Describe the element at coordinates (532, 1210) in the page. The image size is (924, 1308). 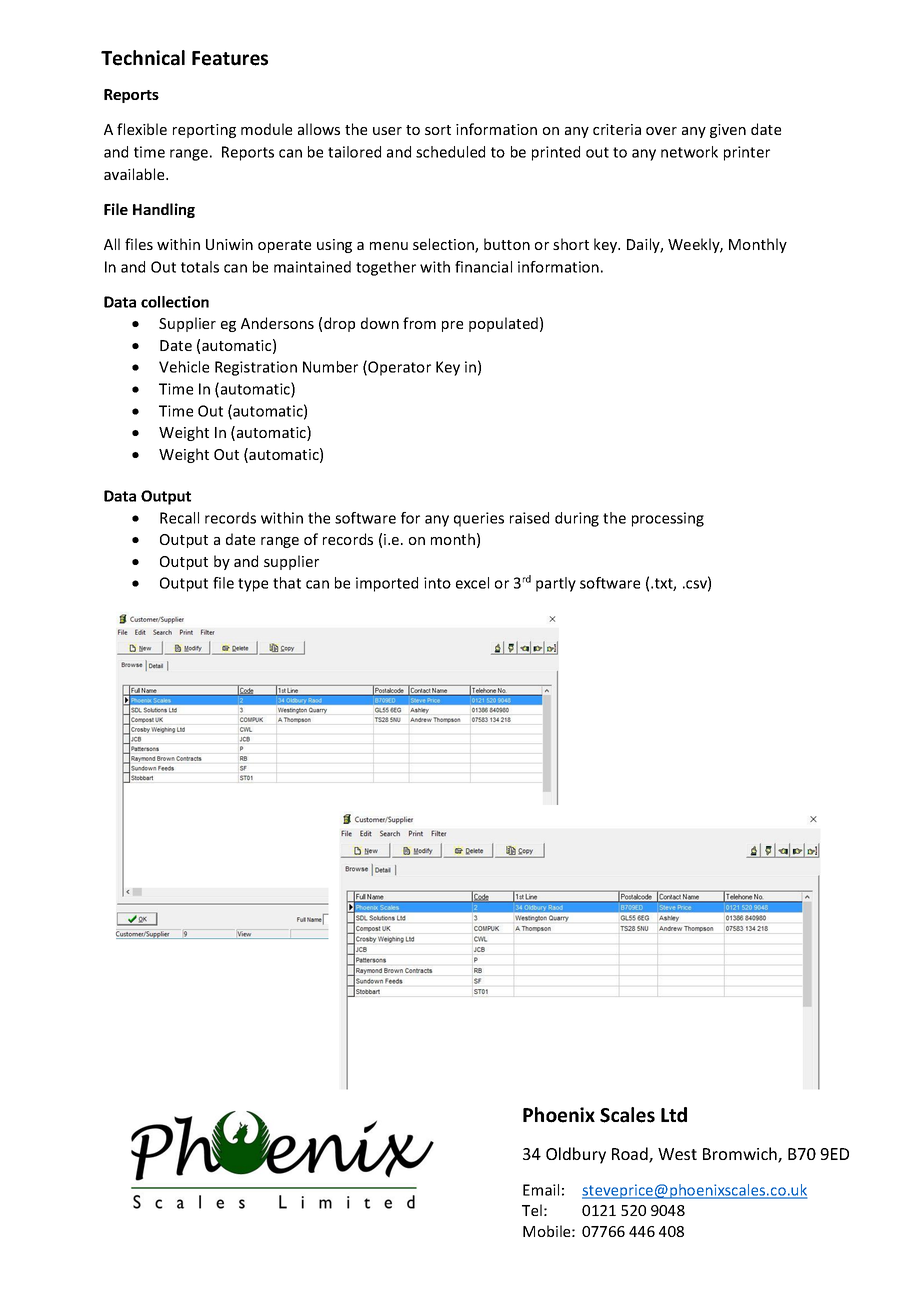
I see `Tel` at that location.
